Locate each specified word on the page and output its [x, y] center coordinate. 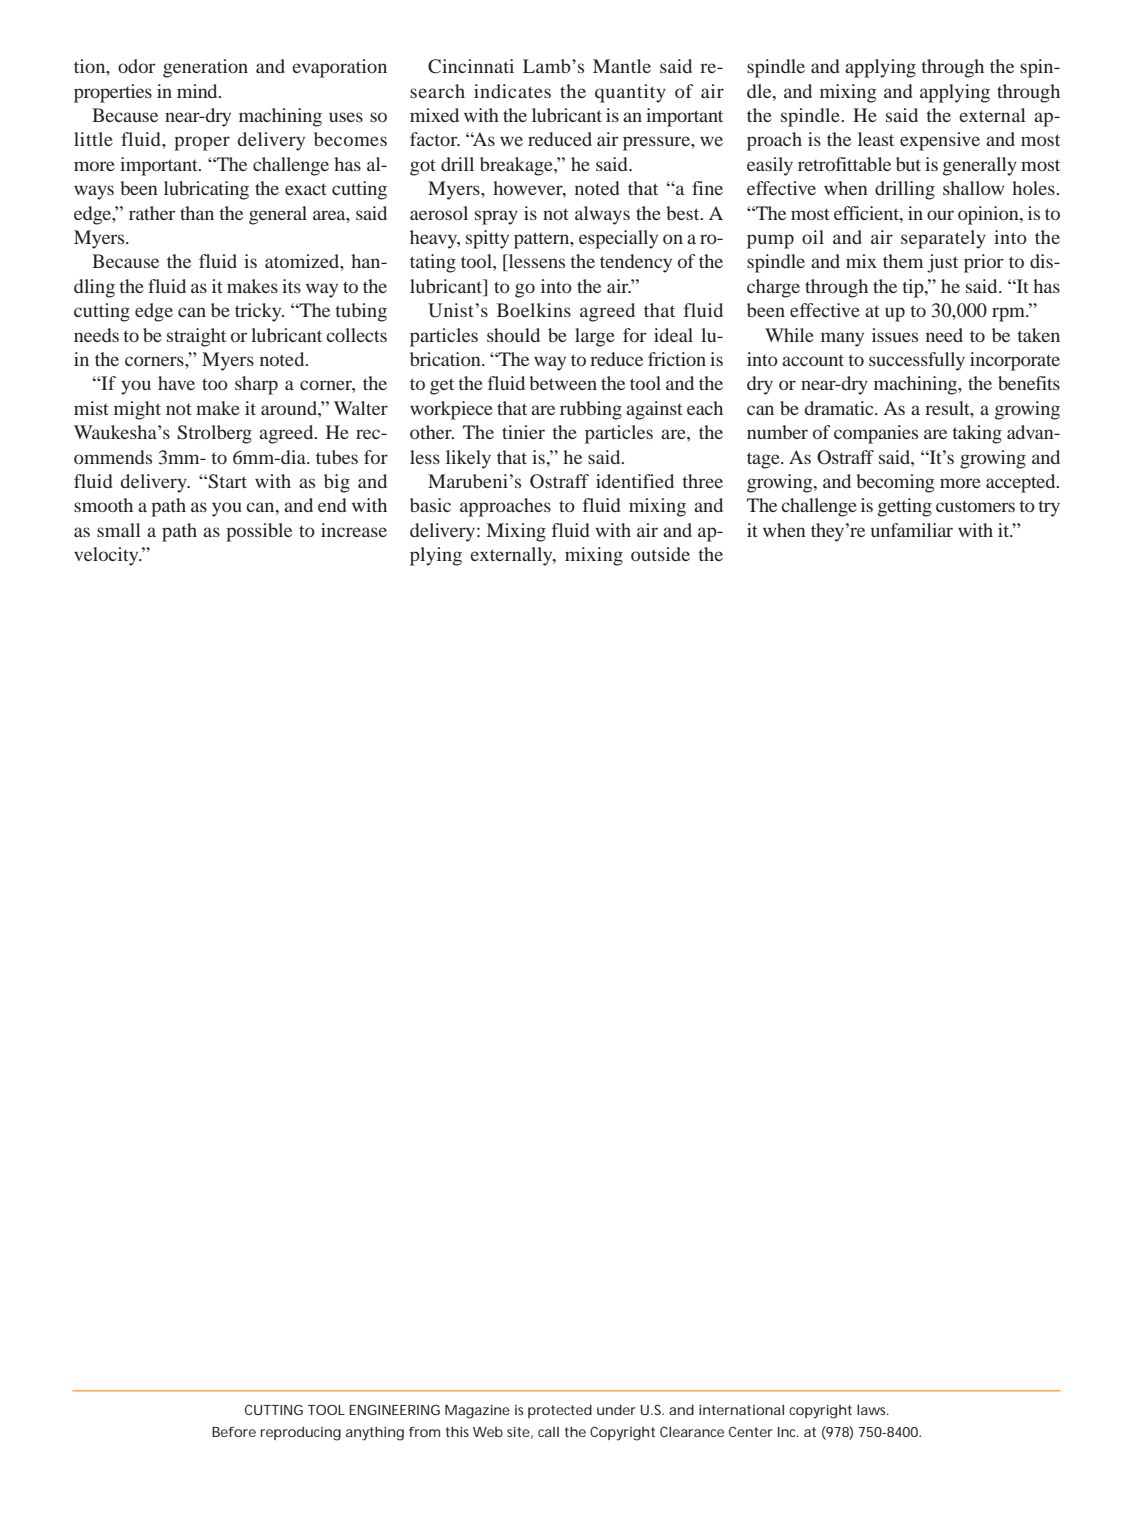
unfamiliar [912, 530]
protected [560, 1411]
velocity [107, 556]
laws [873, 1409]
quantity [630, 93]
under [616, 1409]
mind [198, 91]
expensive [940, 141]
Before [234, 1432]
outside [660, 554]
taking [977, 434]
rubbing [591, 410]
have [176, 383]
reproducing [301, 1433]
